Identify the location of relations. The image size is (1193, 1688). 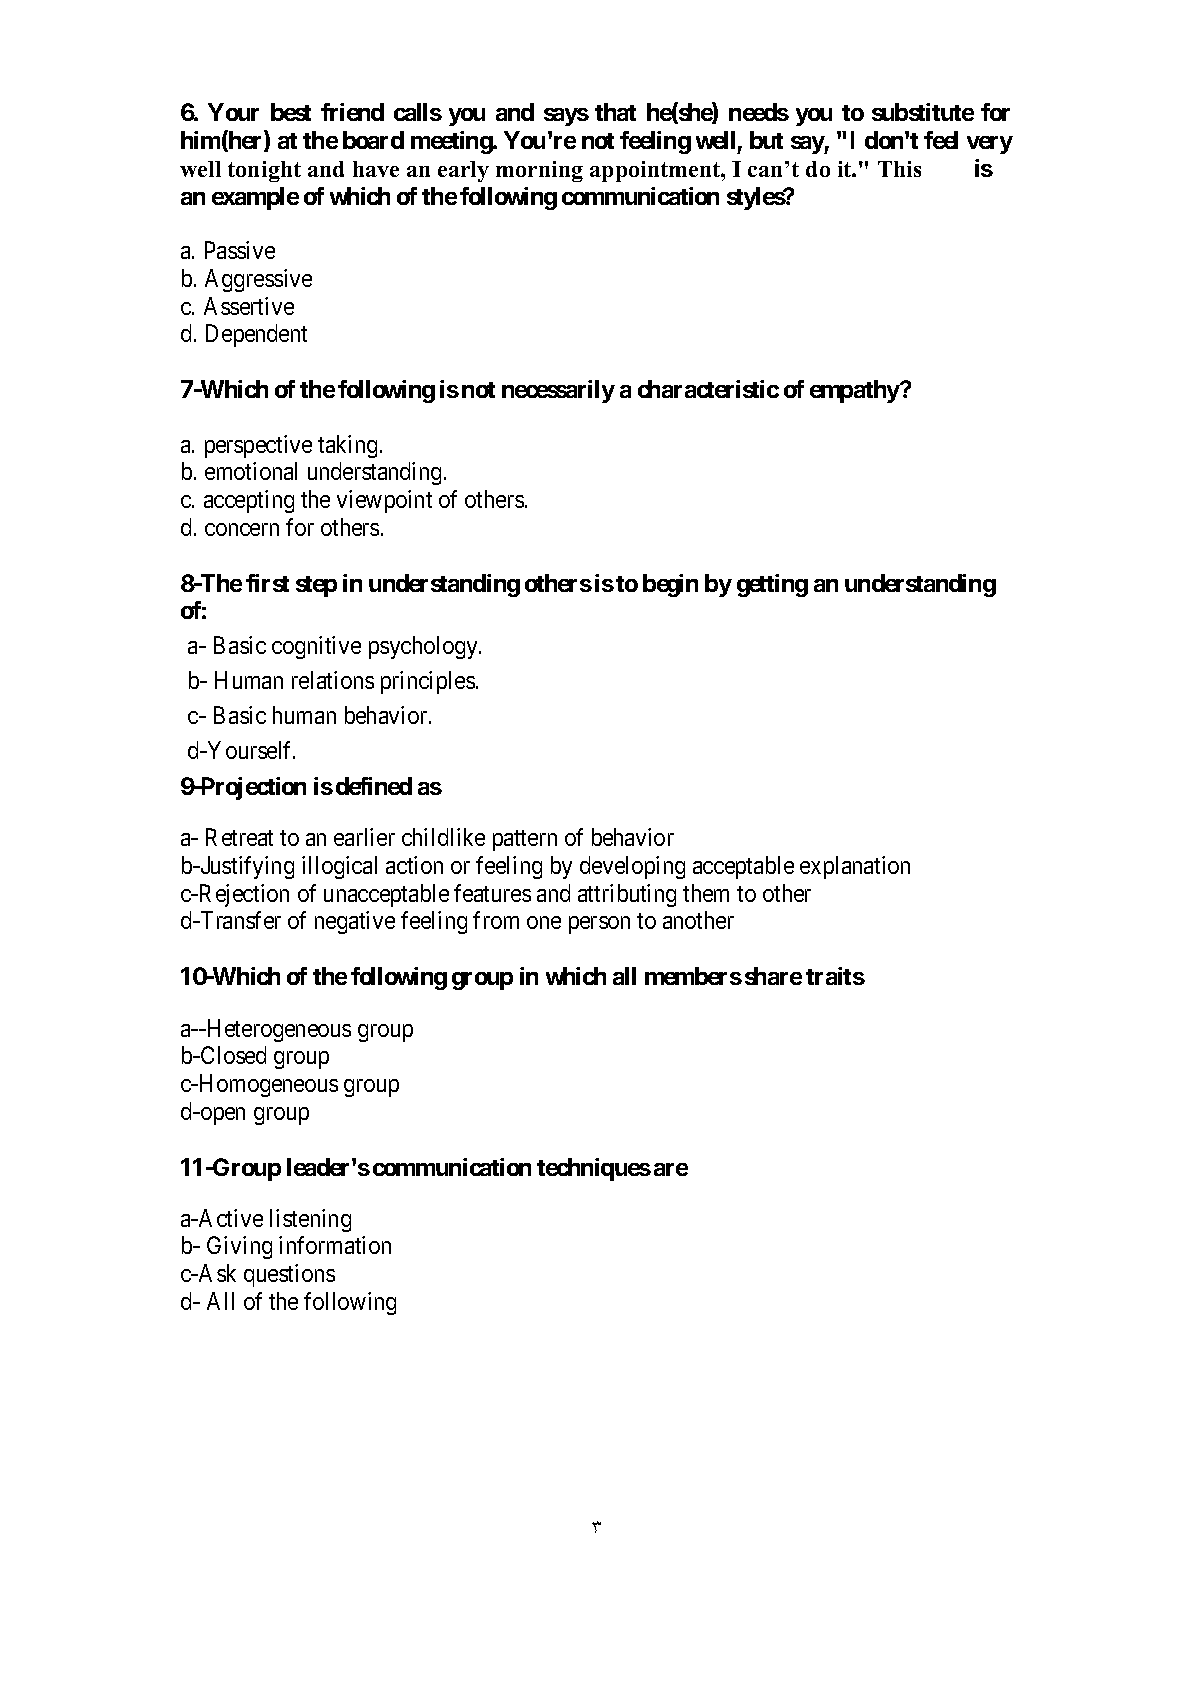
(333, 680).
